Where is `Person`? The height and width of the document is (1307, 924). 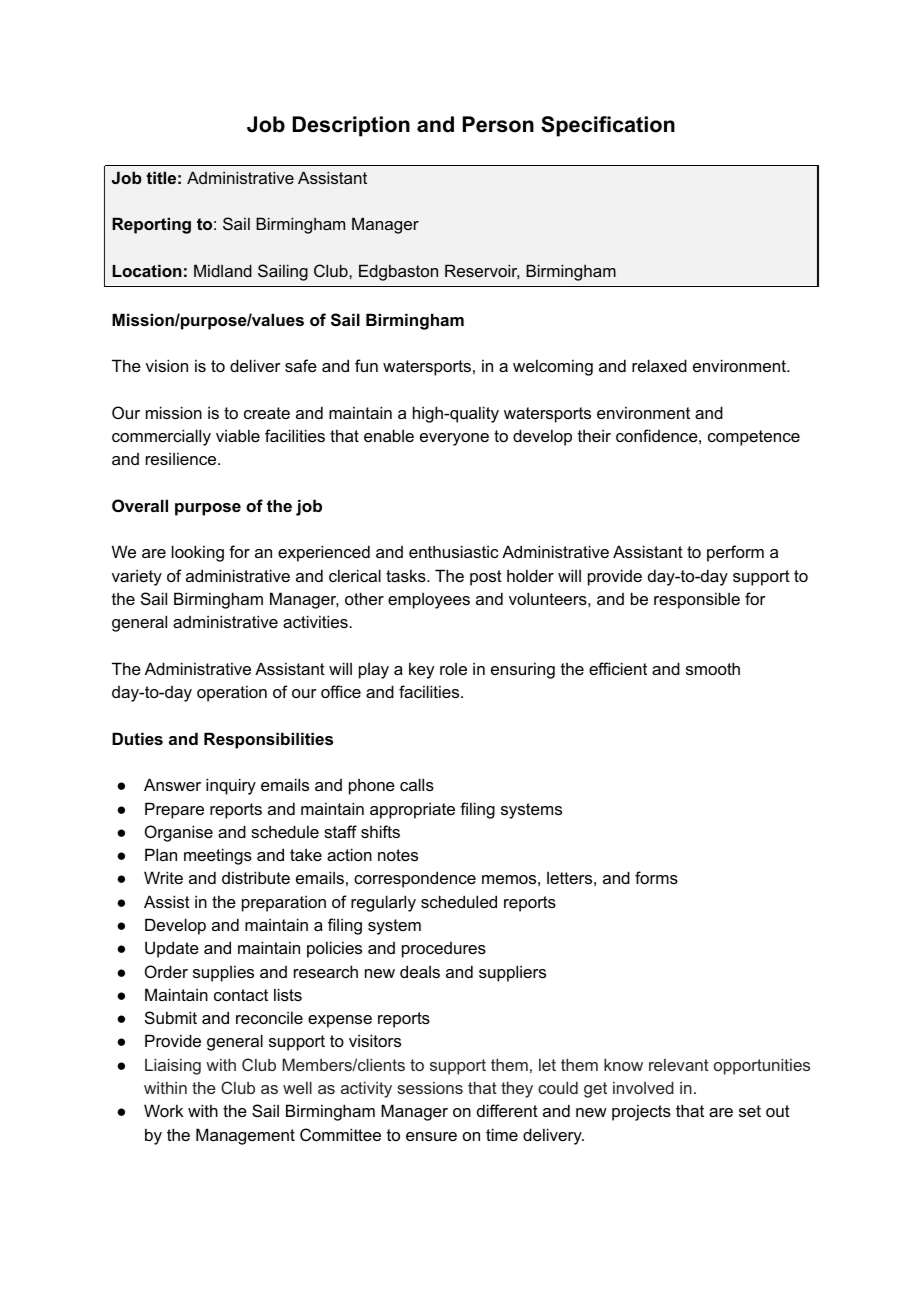 Person is located at coordinates (498, 124).
